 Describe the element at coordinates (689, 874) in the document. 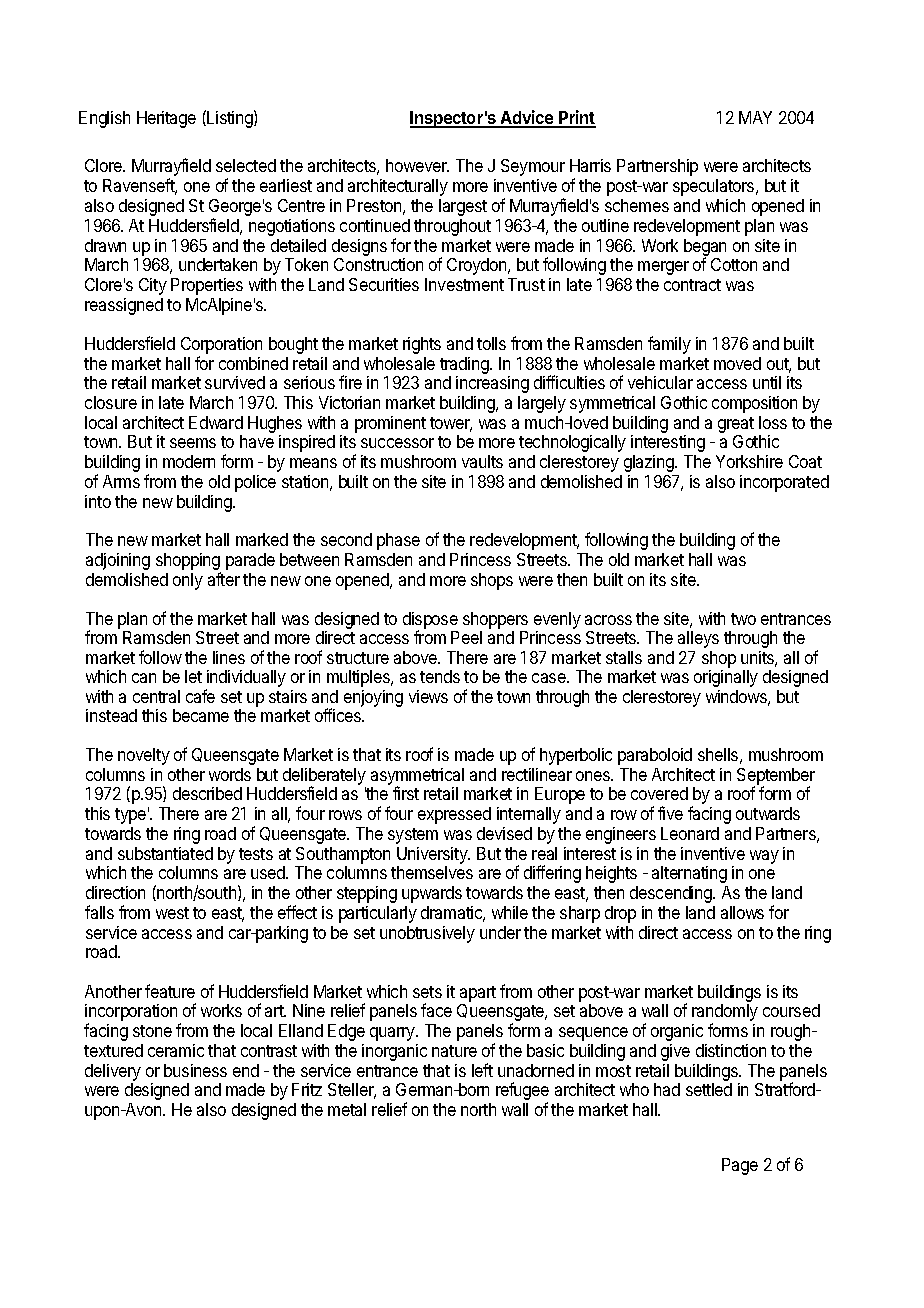

I see `alternating` at that location.
